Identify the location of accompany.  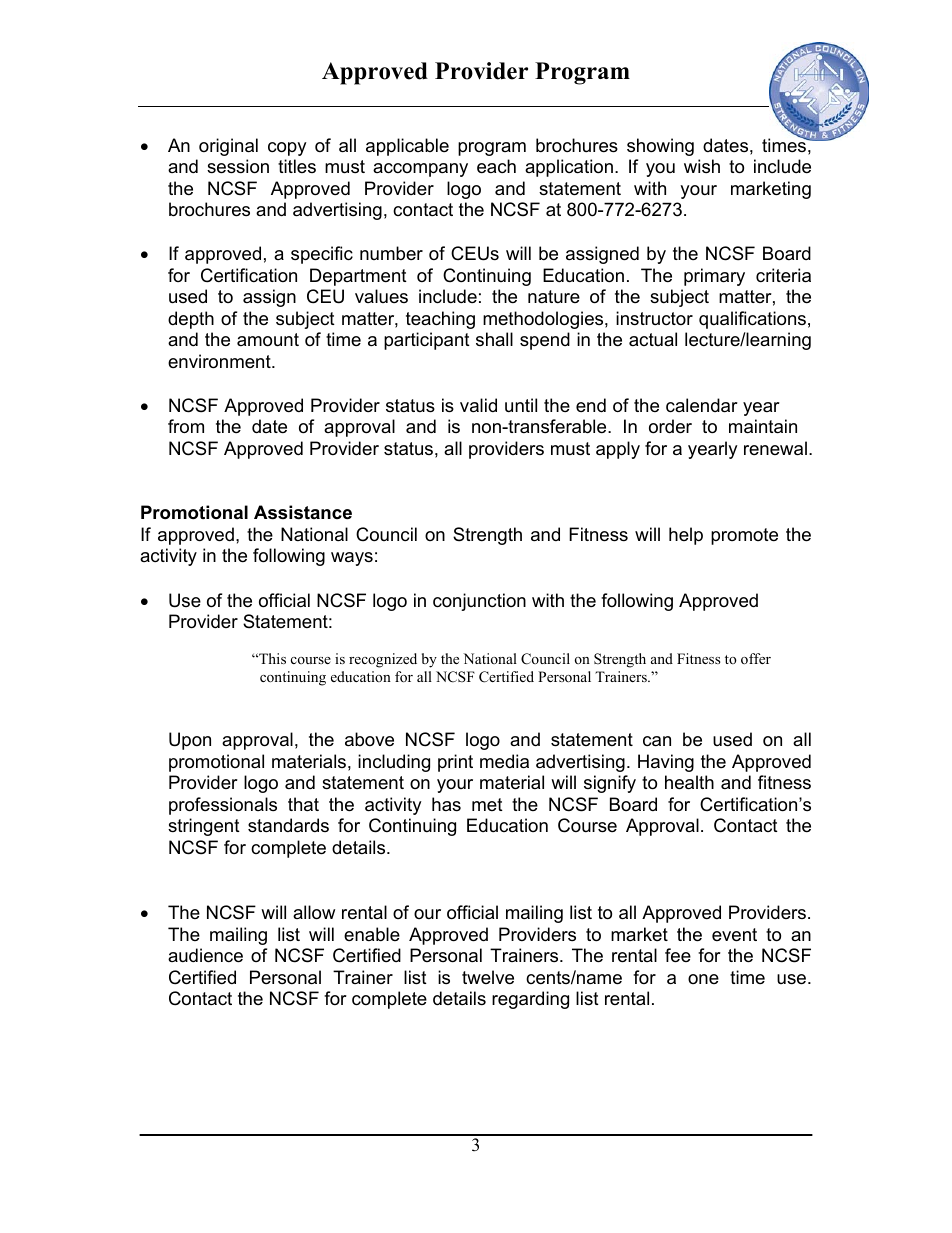
(420, 170).
